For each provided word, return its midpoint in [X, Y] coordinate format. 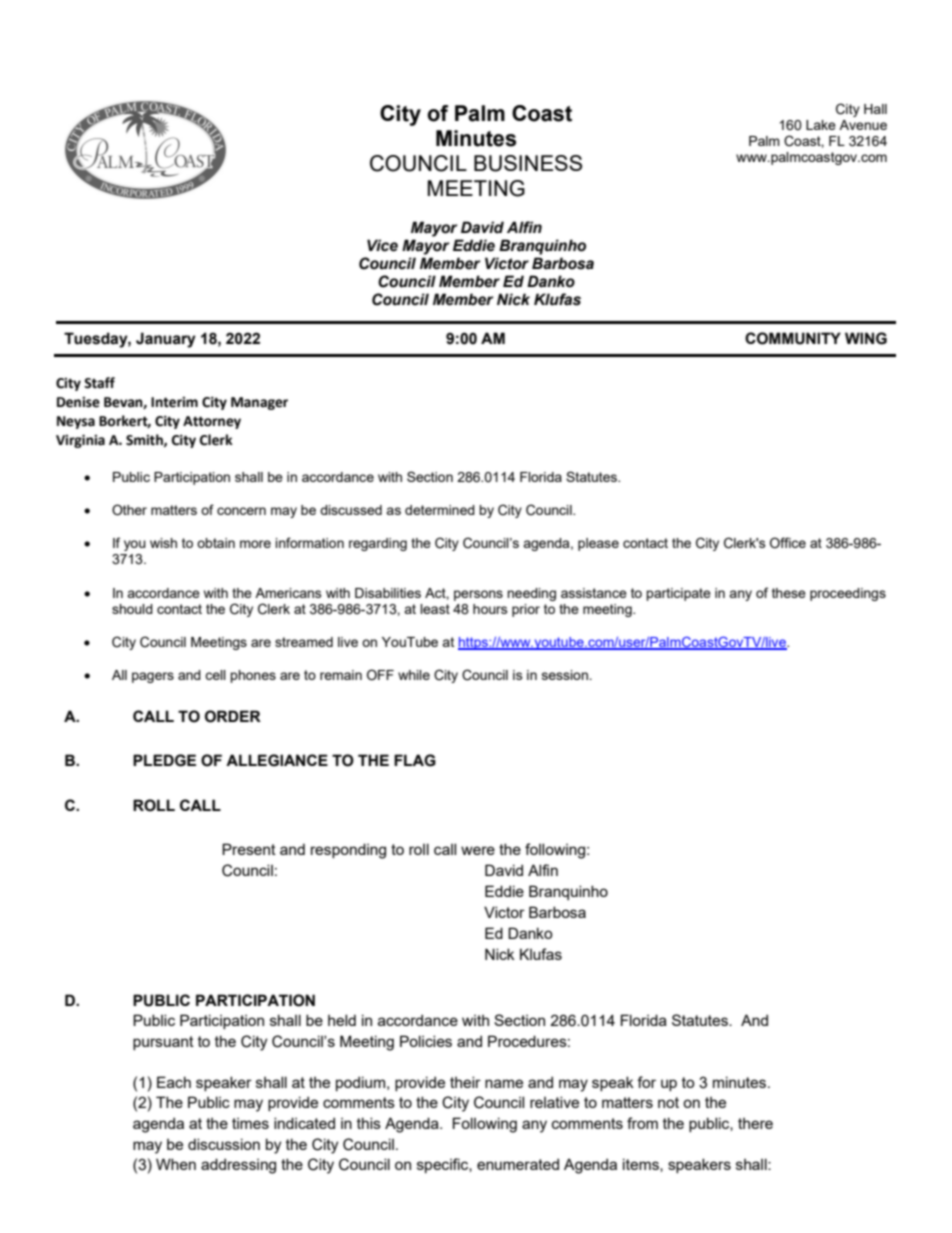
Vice [382, 245]
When [176, 1164]
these [789, 593]
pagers [153, 677]
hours [490, 609]
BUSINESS [528, 163]
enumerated [518, 1164]
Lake [821, 125]
